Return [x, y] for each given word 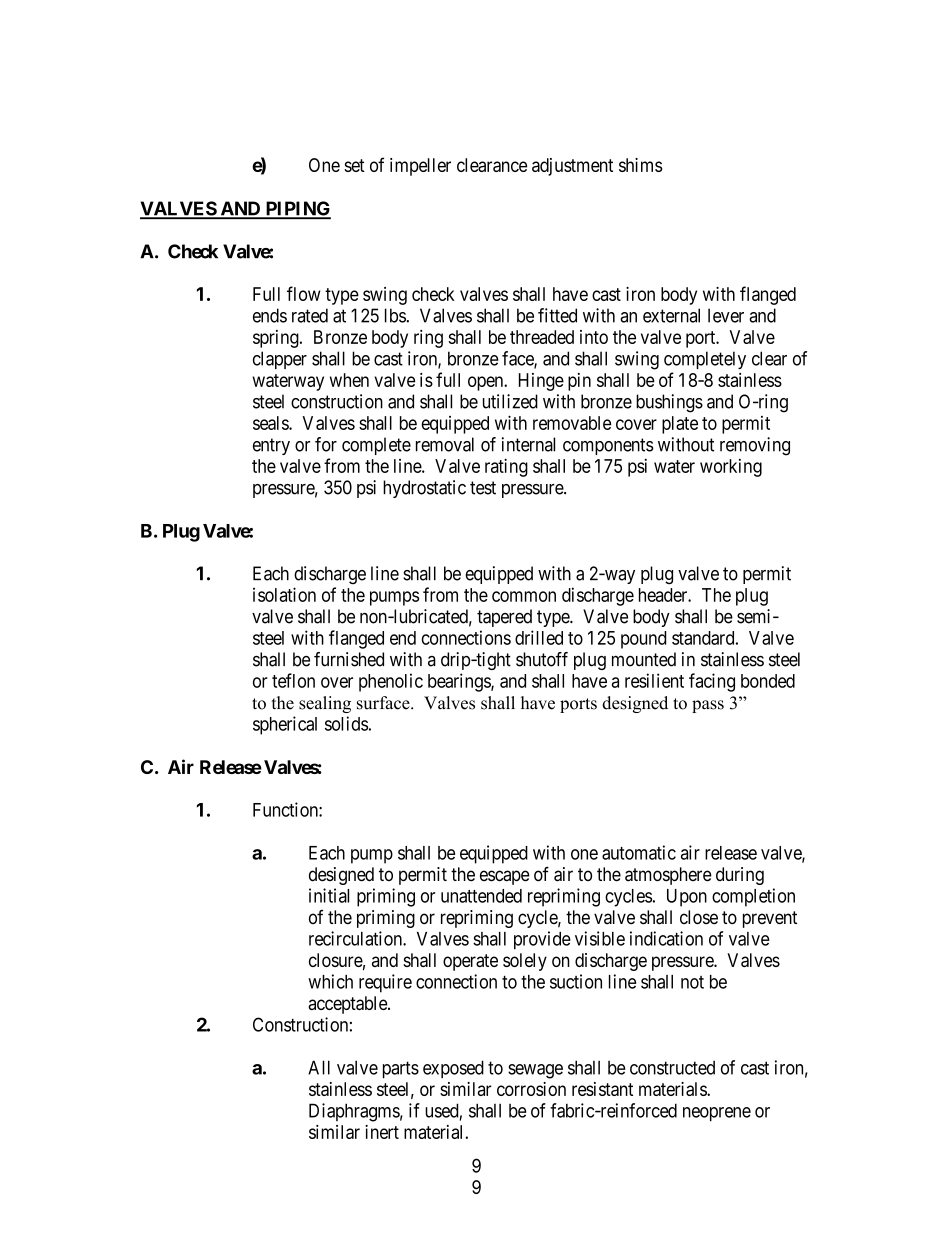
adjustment [572, 167]
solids [346, 723]
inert [382, 1132]
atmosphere [668, 876]
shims [640, 165]
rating [506, 467]
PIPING [297, 209]
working [731, 468]
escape [505, 877]
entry [271, 446]
